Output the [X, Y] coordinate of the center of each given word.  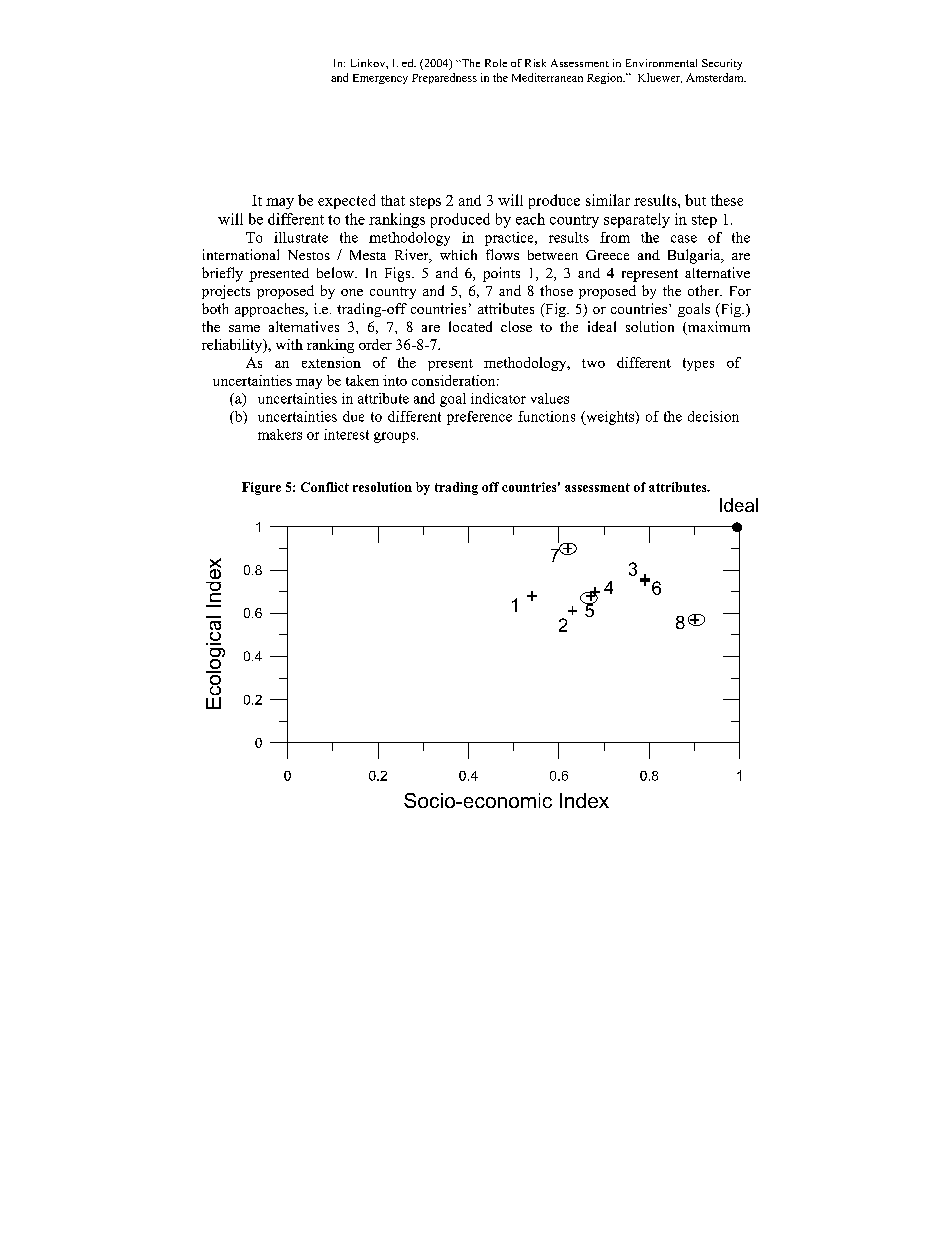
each [530, 219]
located [470, 326]
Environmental [661, 63]
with [289, 344]
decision [713, 416]
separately [637, 220]
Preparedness [444, 78]
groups [396, 437]
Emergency [380, 79]
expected [346, 201]
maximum [717, 328]
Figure [261, 488]
